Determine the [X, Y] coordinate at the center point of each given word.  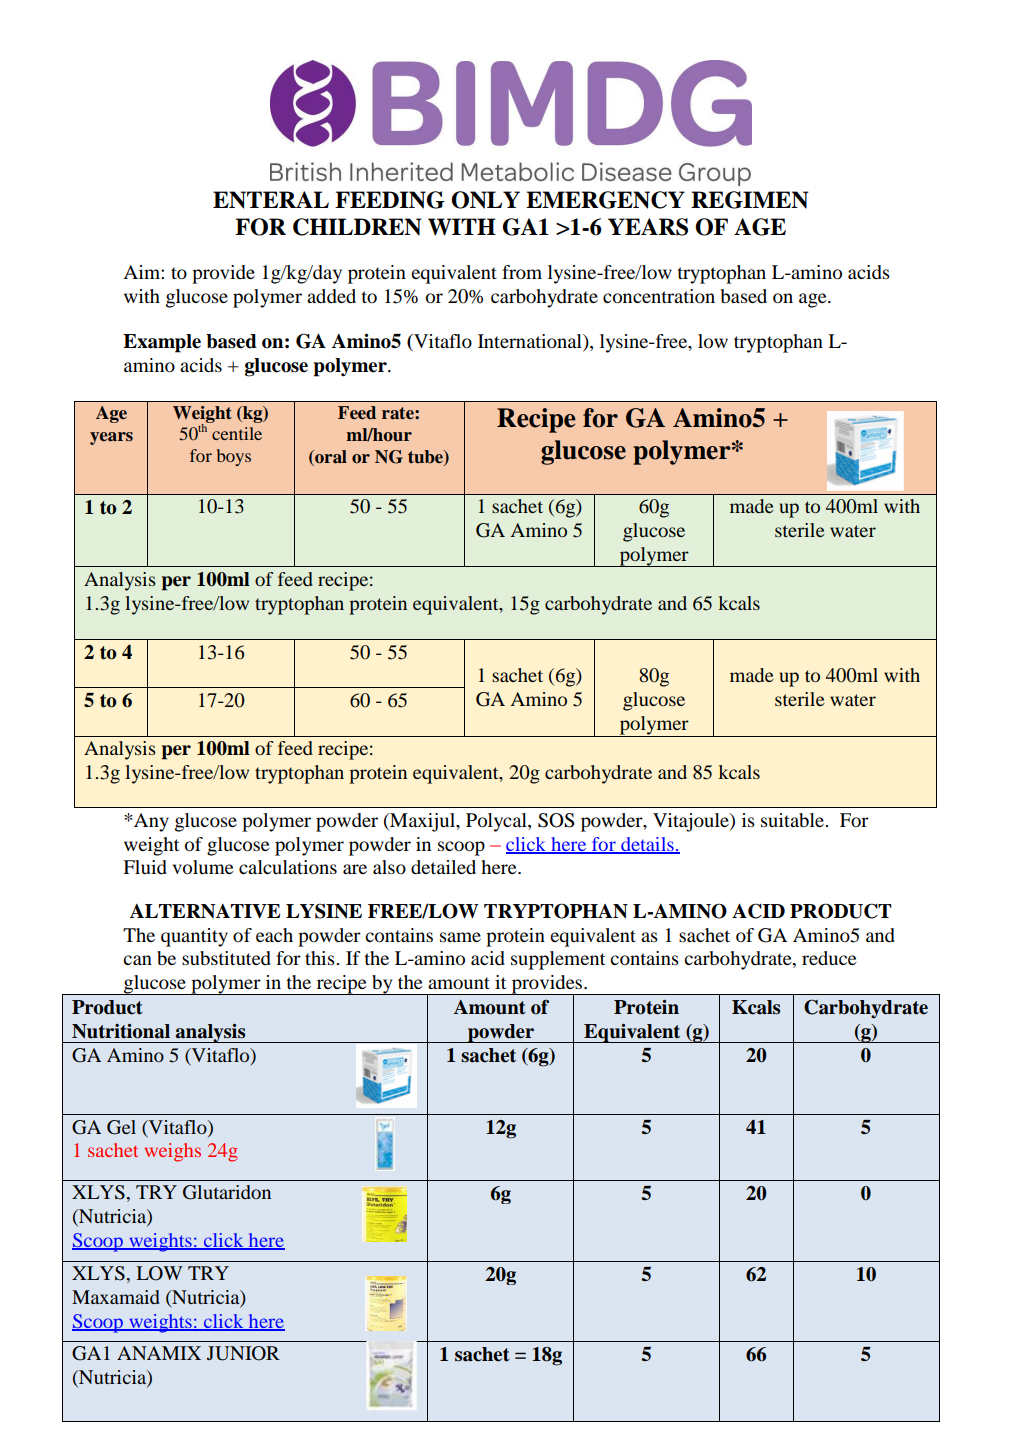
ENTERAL [271, 200]
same [460, 937]
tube [426, 457]
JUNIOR [243, 1353]
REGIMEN [749, 200]
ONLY [485, 200]
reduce [829, 958]
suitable [793, 820]
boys [234, 457]
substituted [226, 958]
